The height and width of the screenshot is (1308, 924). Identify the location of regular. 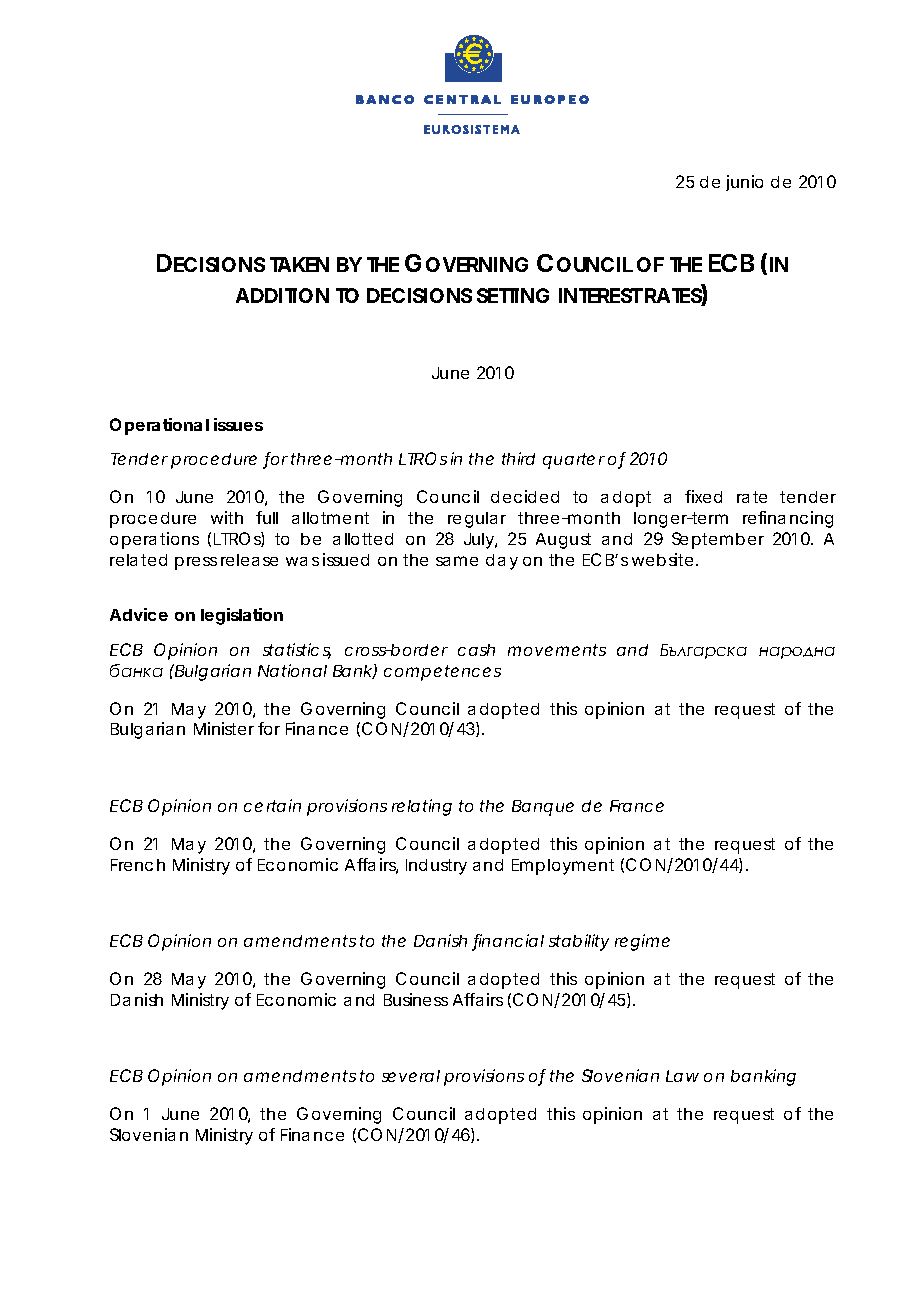
(477, 520).
